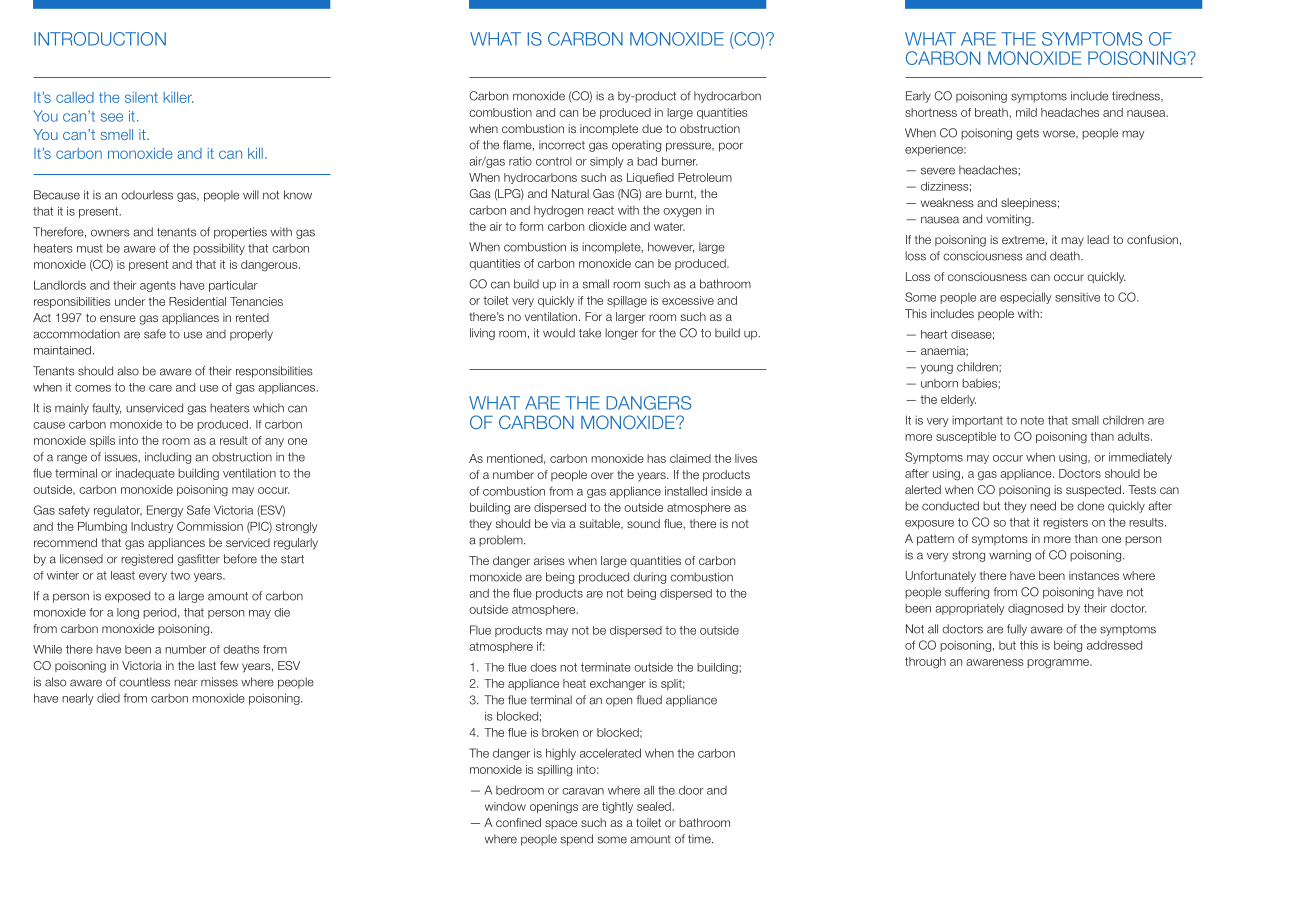 The width and height of the screenshot is (1308, 924). What do you see at coordinates (590, 333) in the screenshot?
I see `take` at bounding box center [590, 333].
